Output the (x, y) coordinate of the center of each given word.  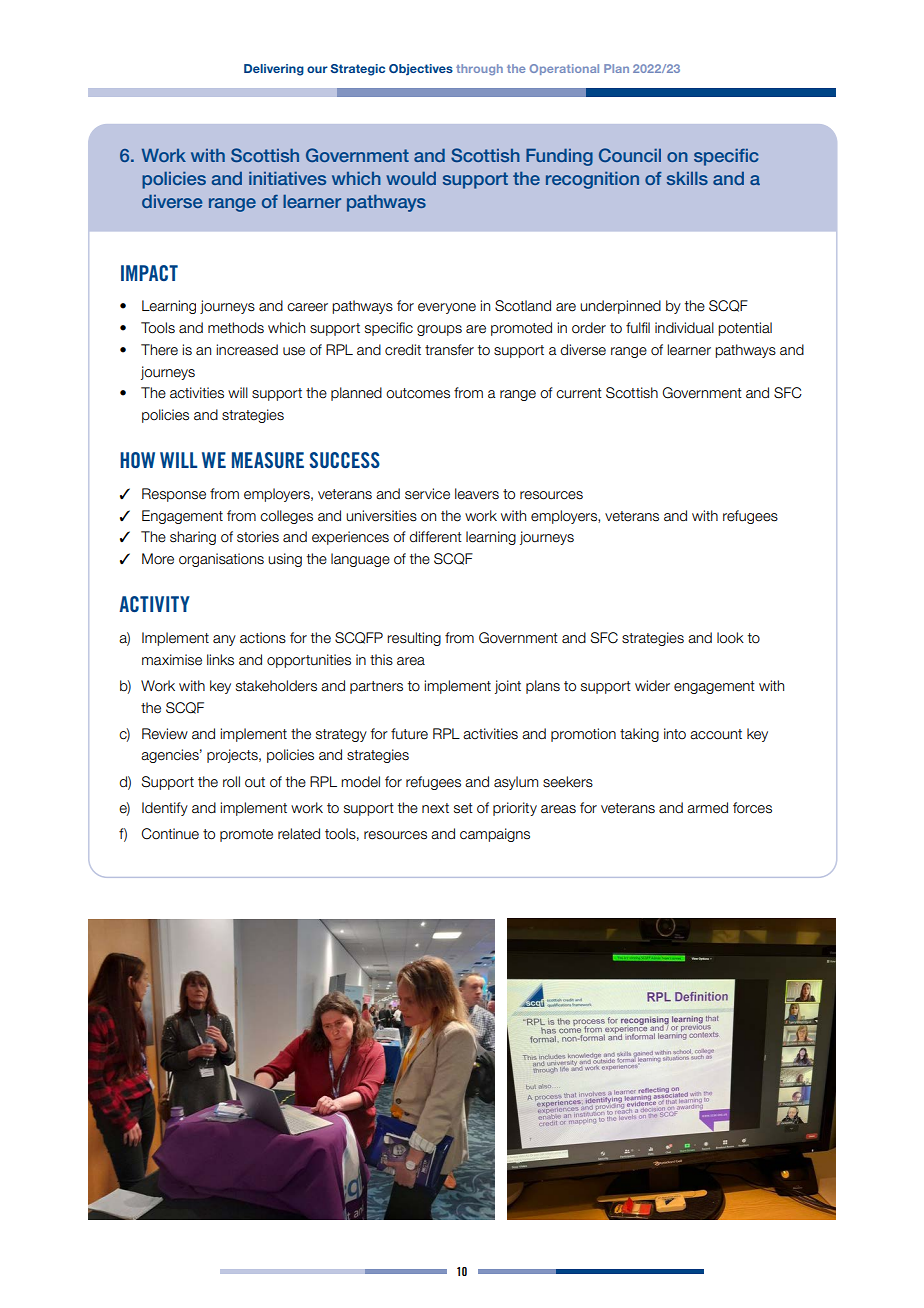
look (730, 638)
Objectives (421, 69)
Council (630, 155)
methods (236, 328)
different (435, 537)
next (435, 808)
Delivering (274, 70)
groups (439, 330)
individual (684, 328)
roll (231, 782)
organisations (221, 560)
